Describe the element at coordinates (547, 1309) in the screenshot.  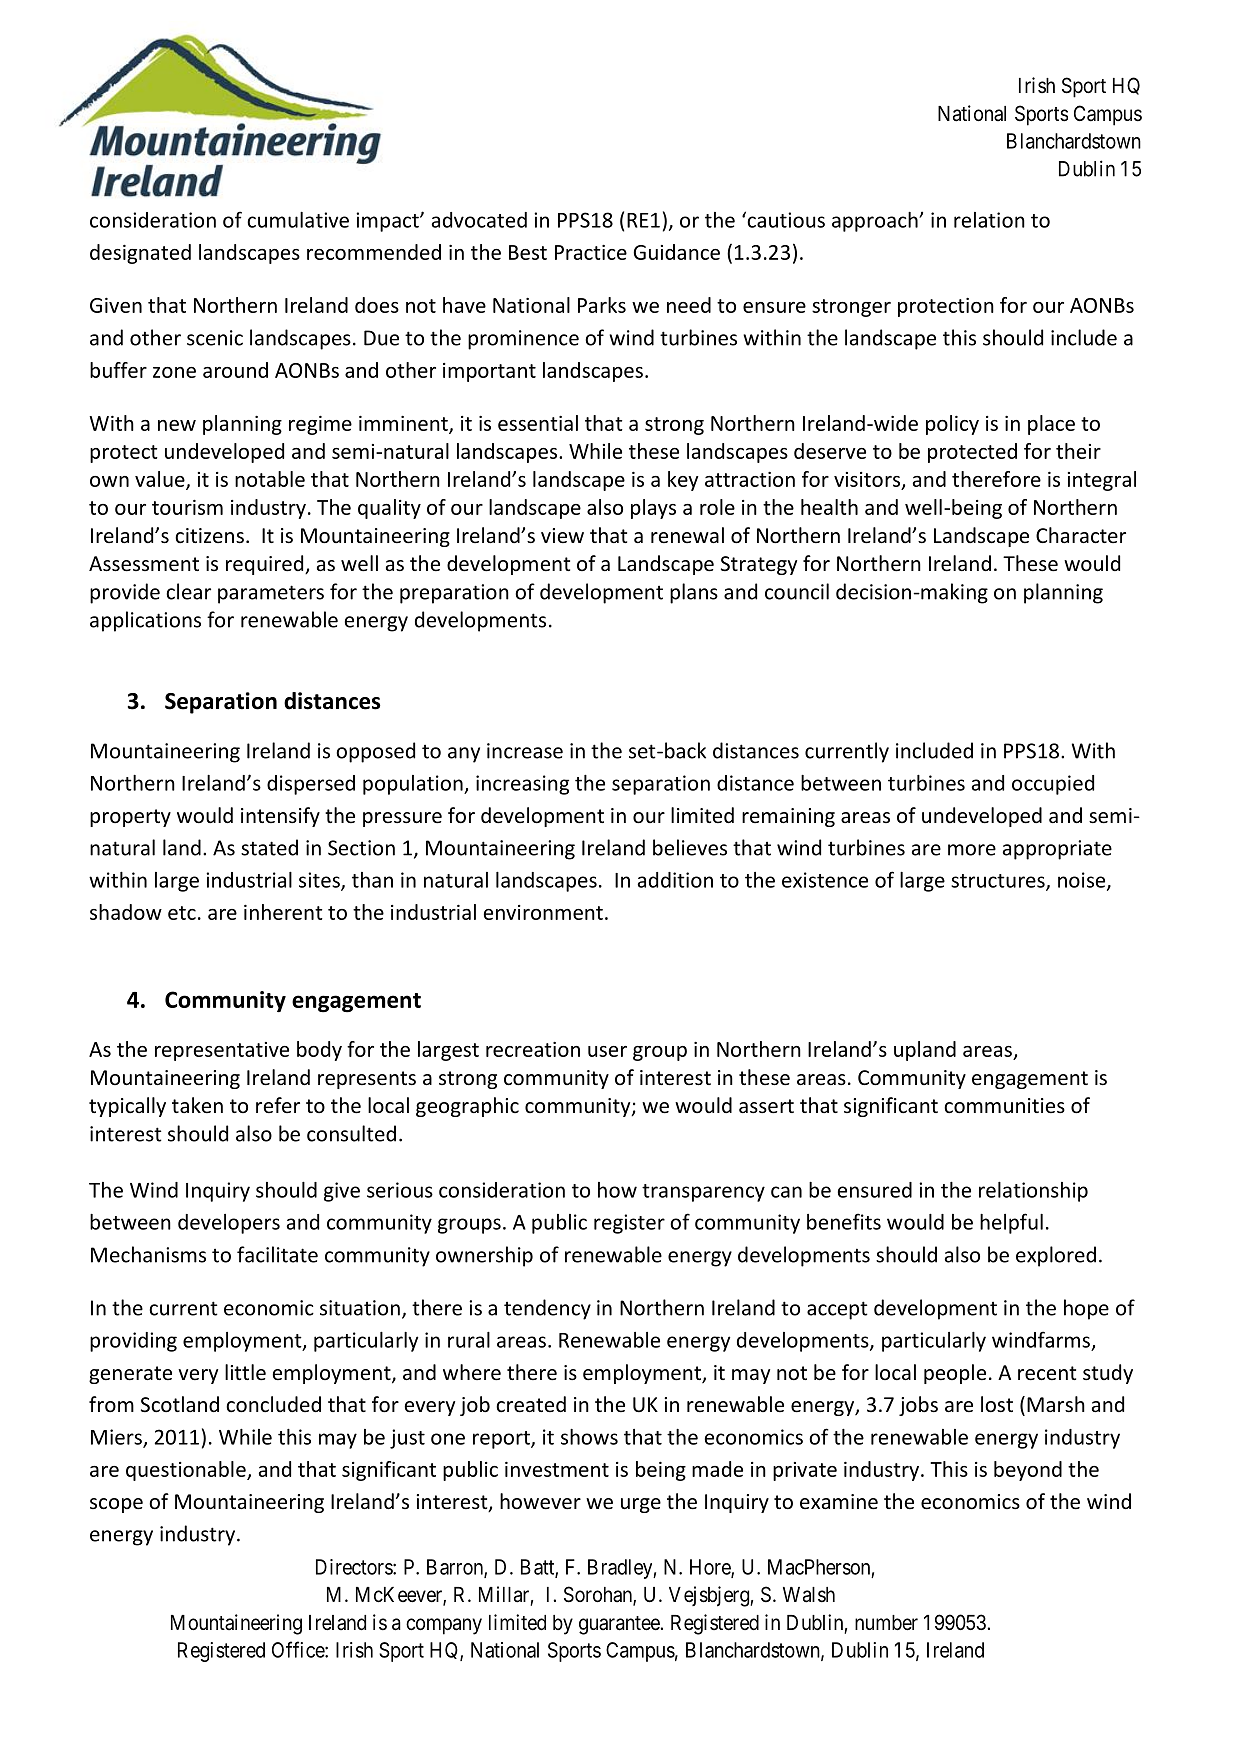
I see `tendency` at that location.
